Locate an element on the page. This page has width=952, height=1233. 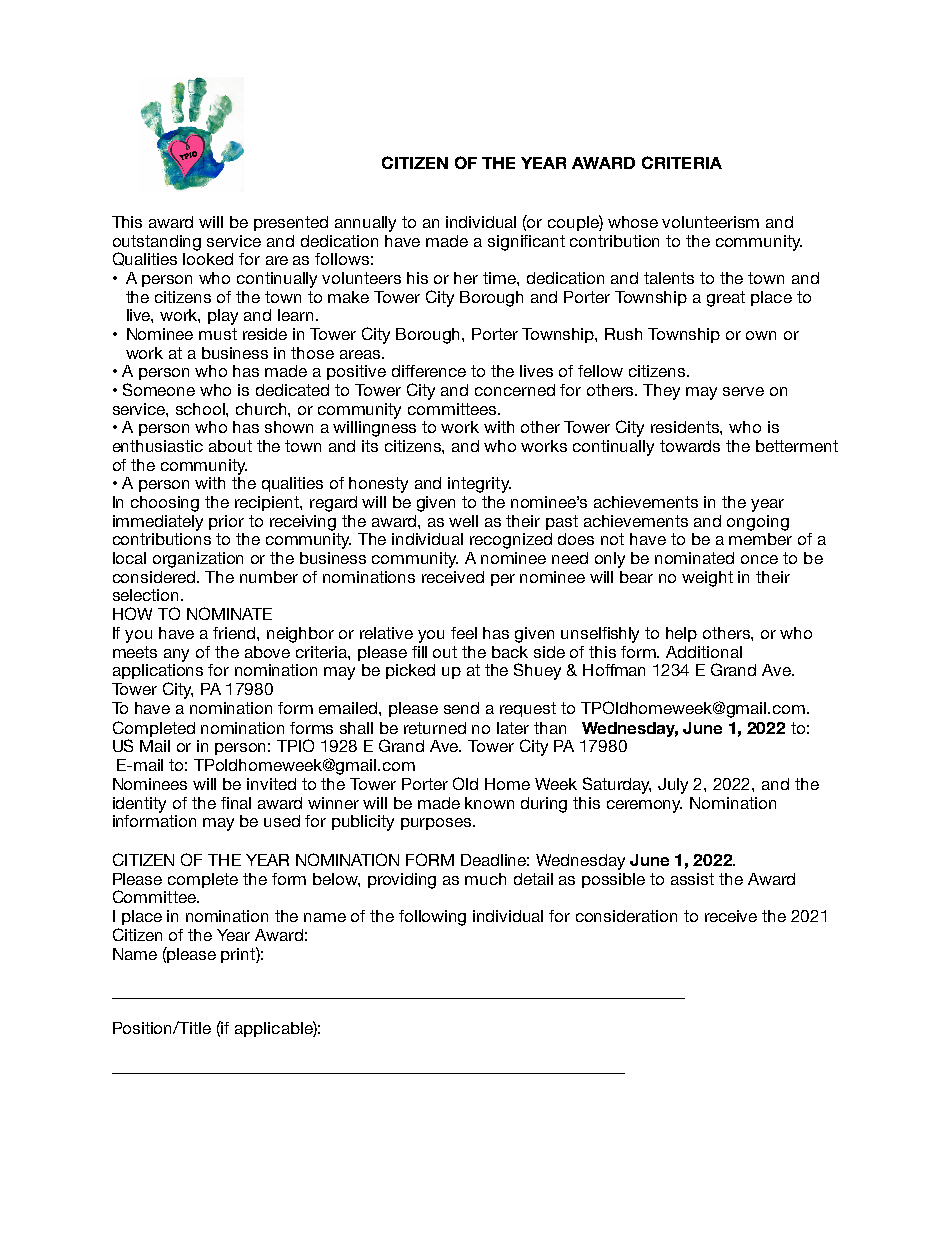
Someone is located at coordinates (159, 389).
